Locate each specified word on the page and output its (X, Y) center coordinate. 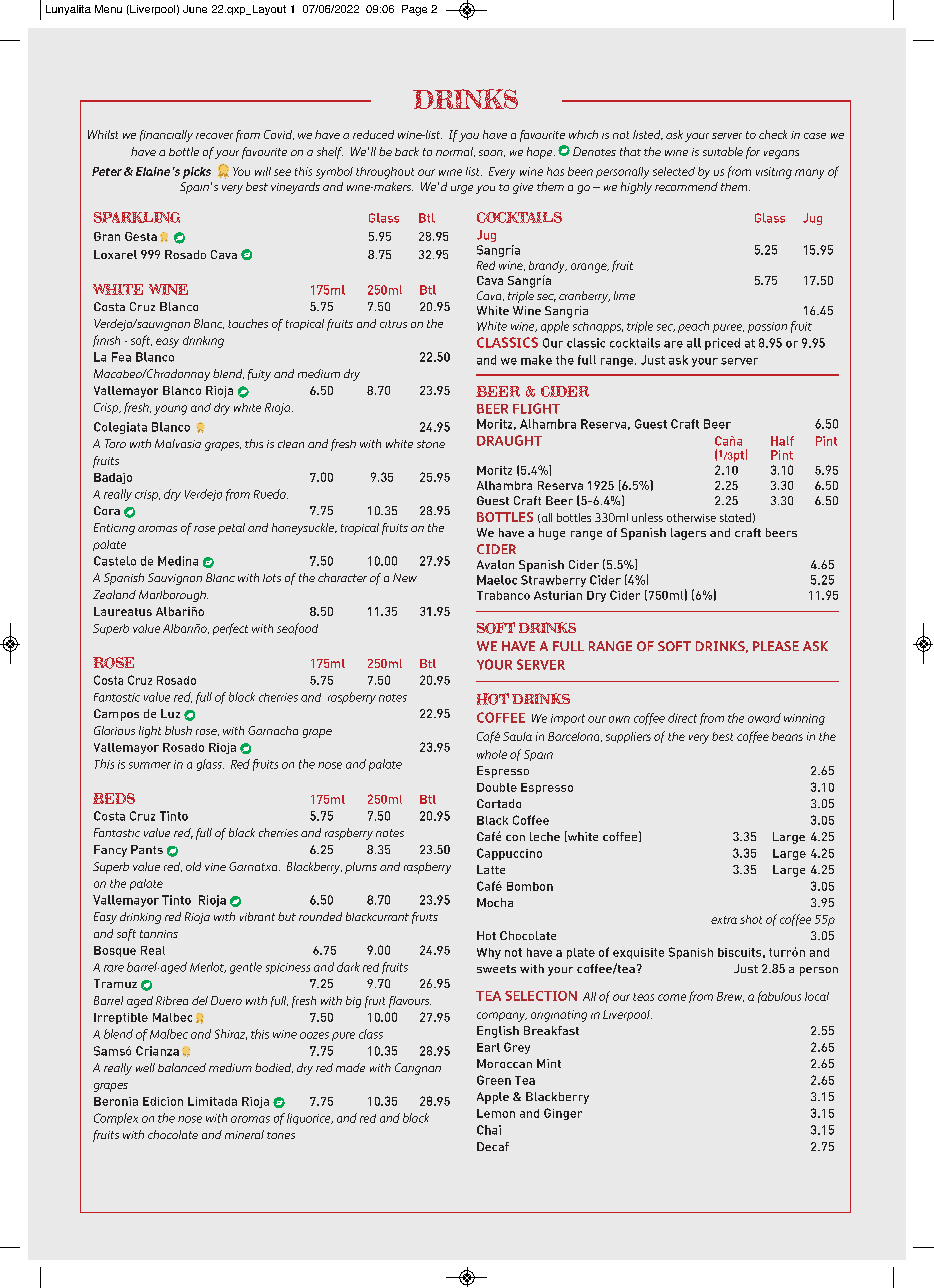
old (193, 866)
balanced (182, 1067)
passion (767, 327)
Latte (491, 869)
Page (414, 10)
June (195, 9)
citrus (393, 324)
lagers (688, 534)
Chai (489, 1130)
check (773, 134)
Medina (178, 561)
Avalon (495, 564)
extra (724, 920)
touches (248, 323)
